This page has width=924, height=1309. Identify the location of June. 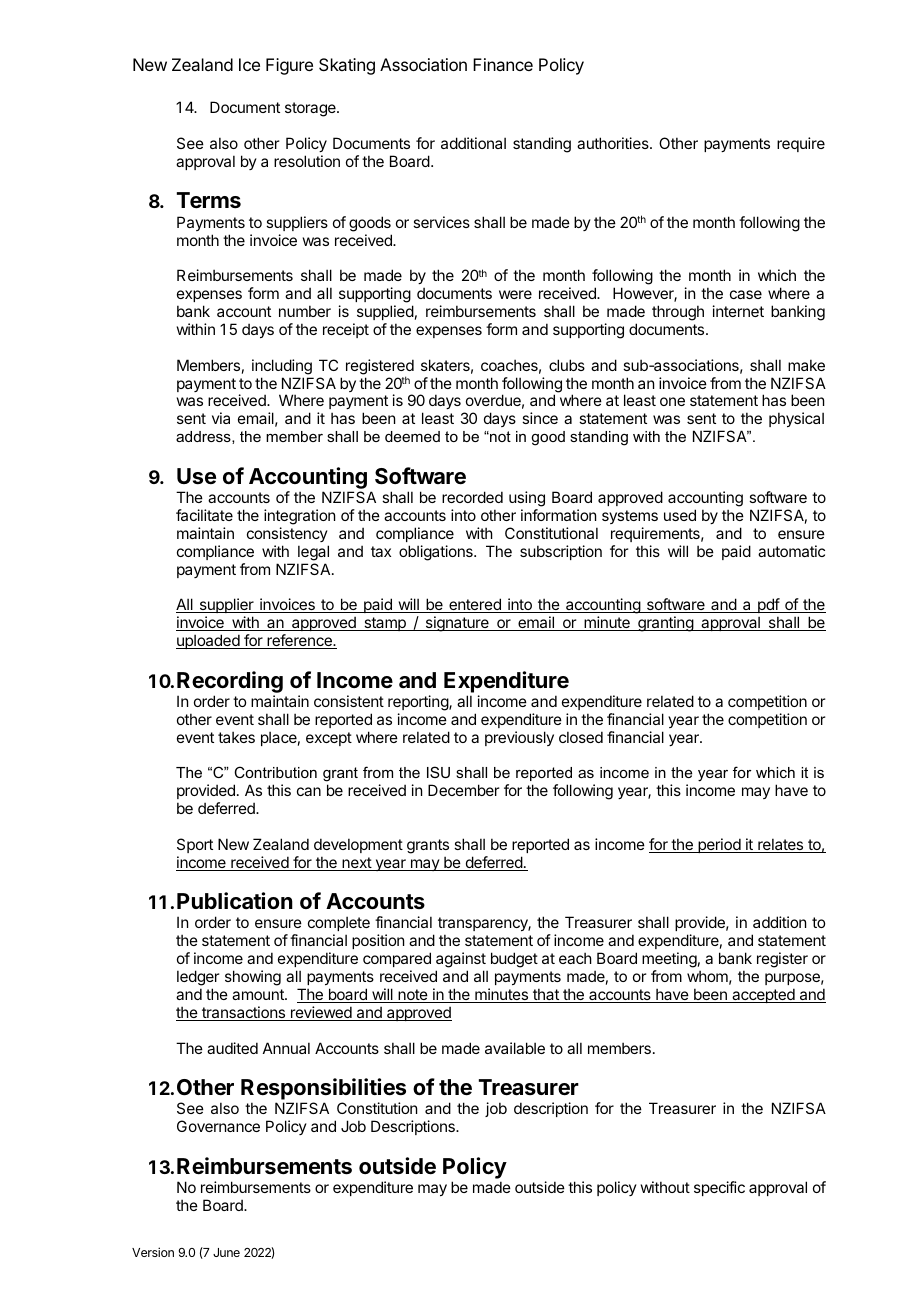
(226, 1252).
